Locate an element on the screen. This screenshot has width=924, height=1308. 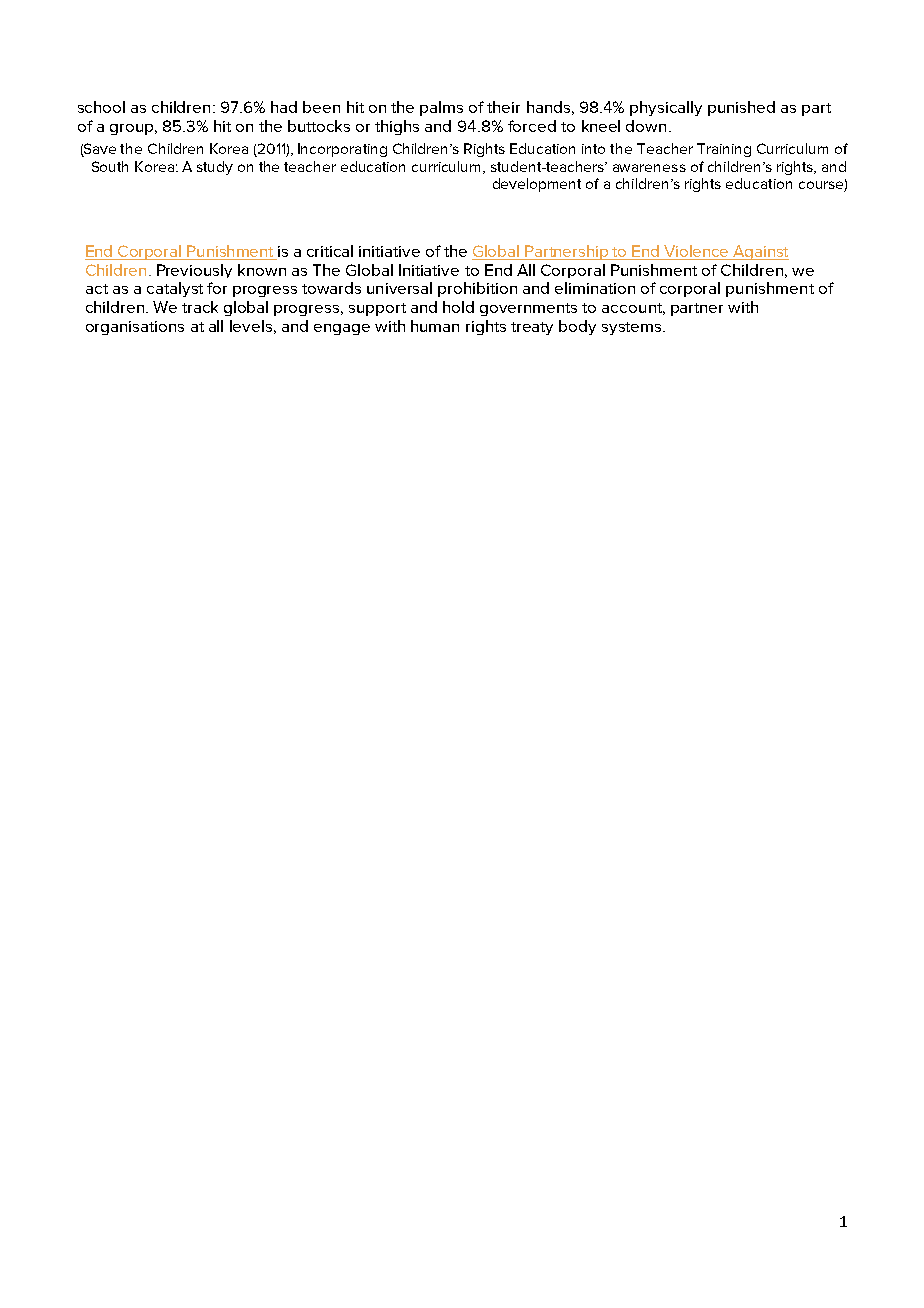
study is located at coordinates (215, 168).
